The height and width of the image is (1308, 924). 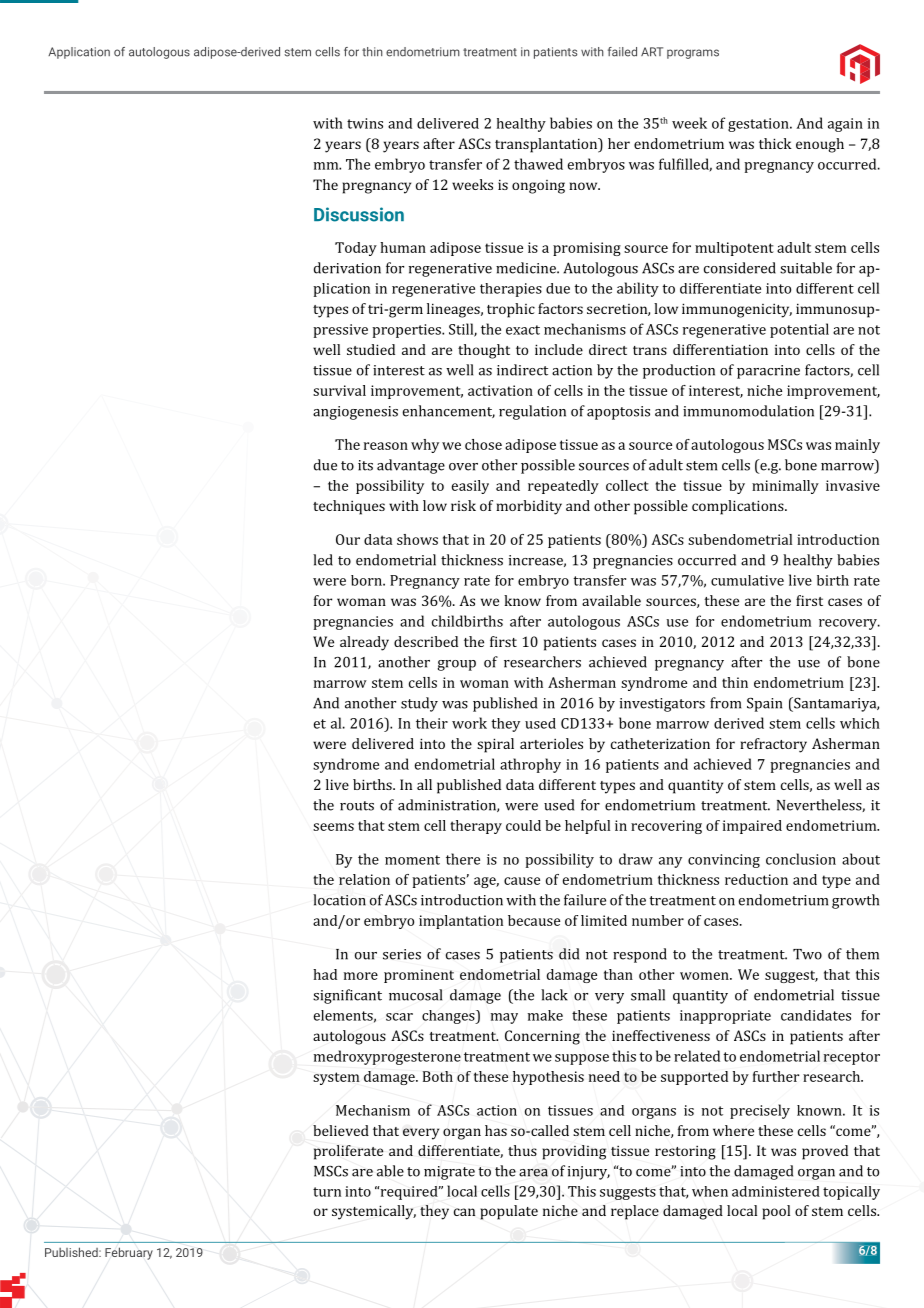 What do you see at coordinates (500, 390) in the image?
I see `activation` at bounding box center [500, 390].
